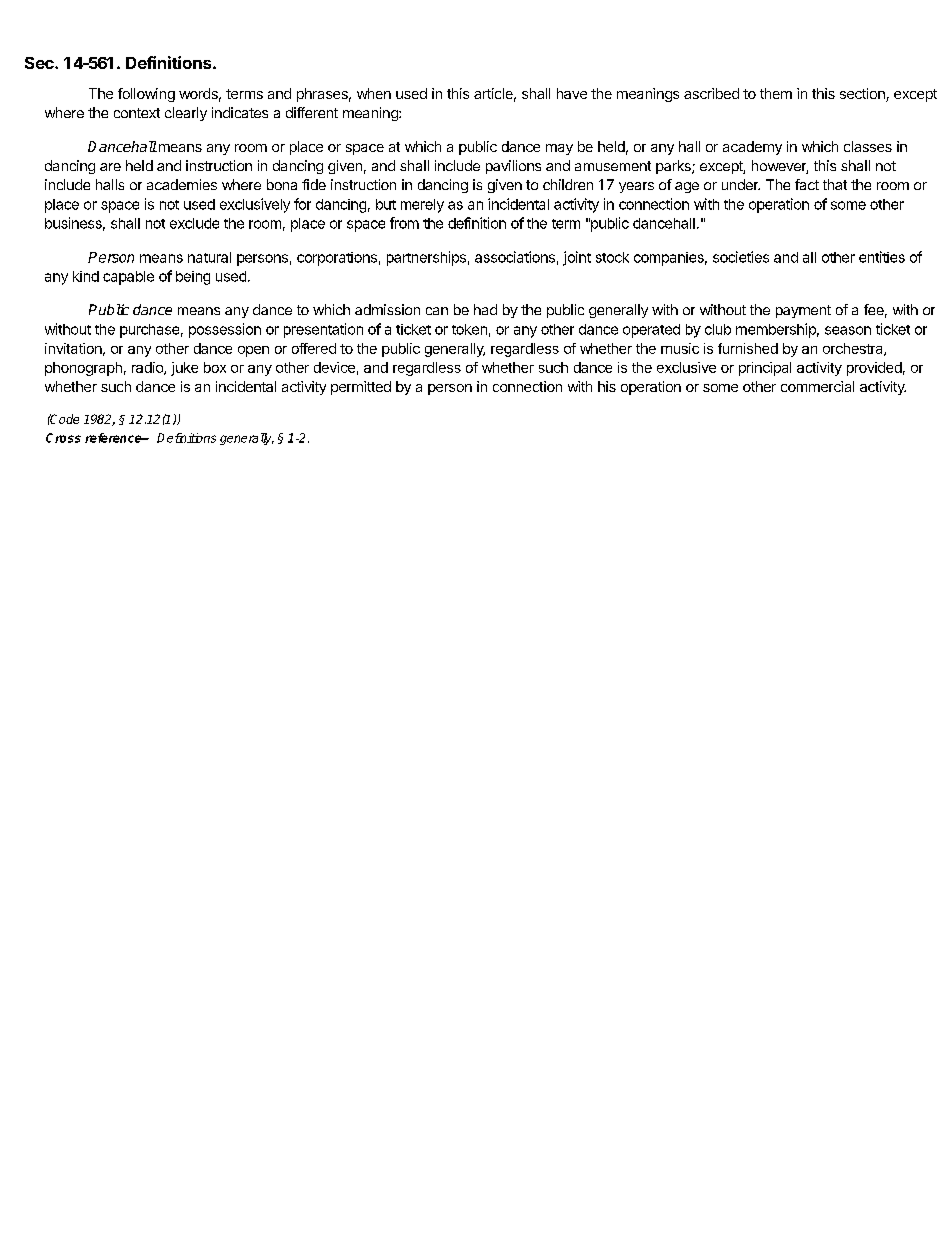 Image resolution: width=952 pixels, height=1233 pixels. What do you see at coordinates (114, 438) in the screenshot?
I see `reference` at bounding box center [114, 438].
